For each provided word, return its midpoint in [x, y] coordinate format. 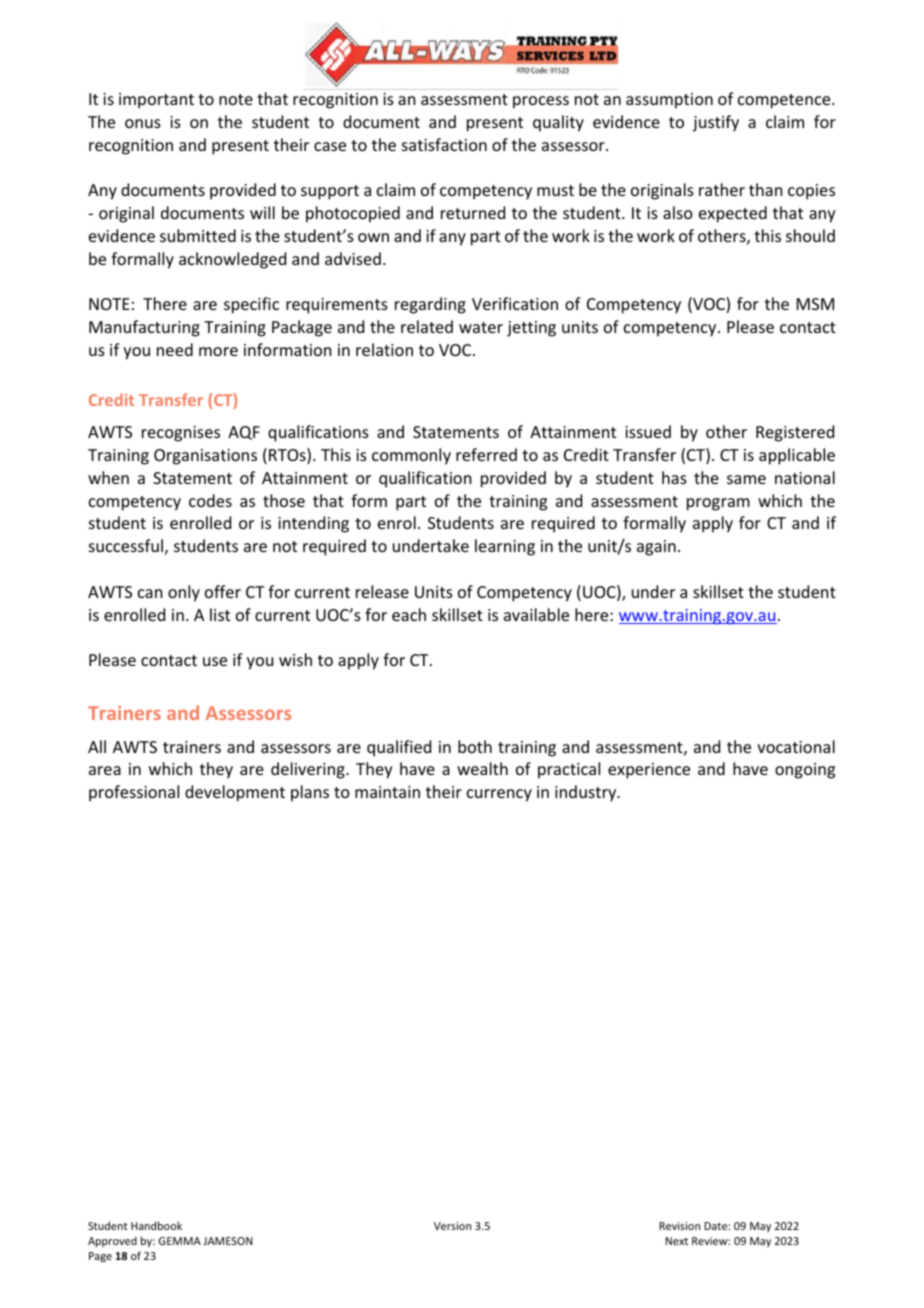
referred [486, 454]
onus [143, 123]
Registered [795, 433]
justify [716, 123]
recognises [181, 434]
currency [499, 795]
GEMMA [180, 1241]
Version [452, 1226]
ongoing [805, 771]
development [235, 793]
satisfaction [444, 144]
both [475, 746]
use [215, 661]
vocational [796, 746]
